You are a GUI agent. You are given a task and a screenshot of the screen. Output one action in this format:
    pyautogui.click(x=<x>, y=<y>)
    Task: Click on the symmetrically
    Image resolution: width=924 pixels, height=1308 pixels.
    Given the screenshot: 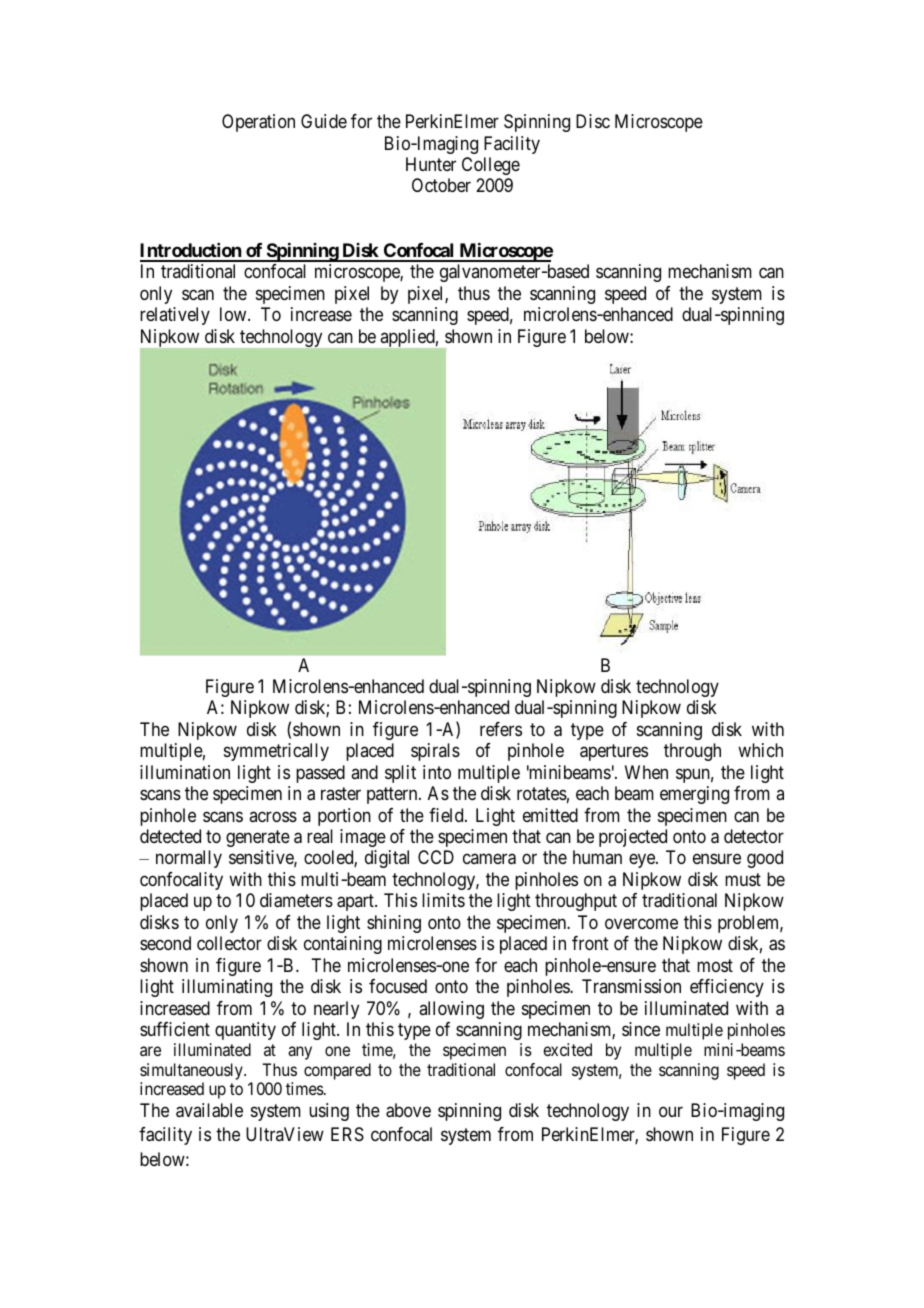 What is the action you would take?
    pyautogui.click(x=276, y=752)
